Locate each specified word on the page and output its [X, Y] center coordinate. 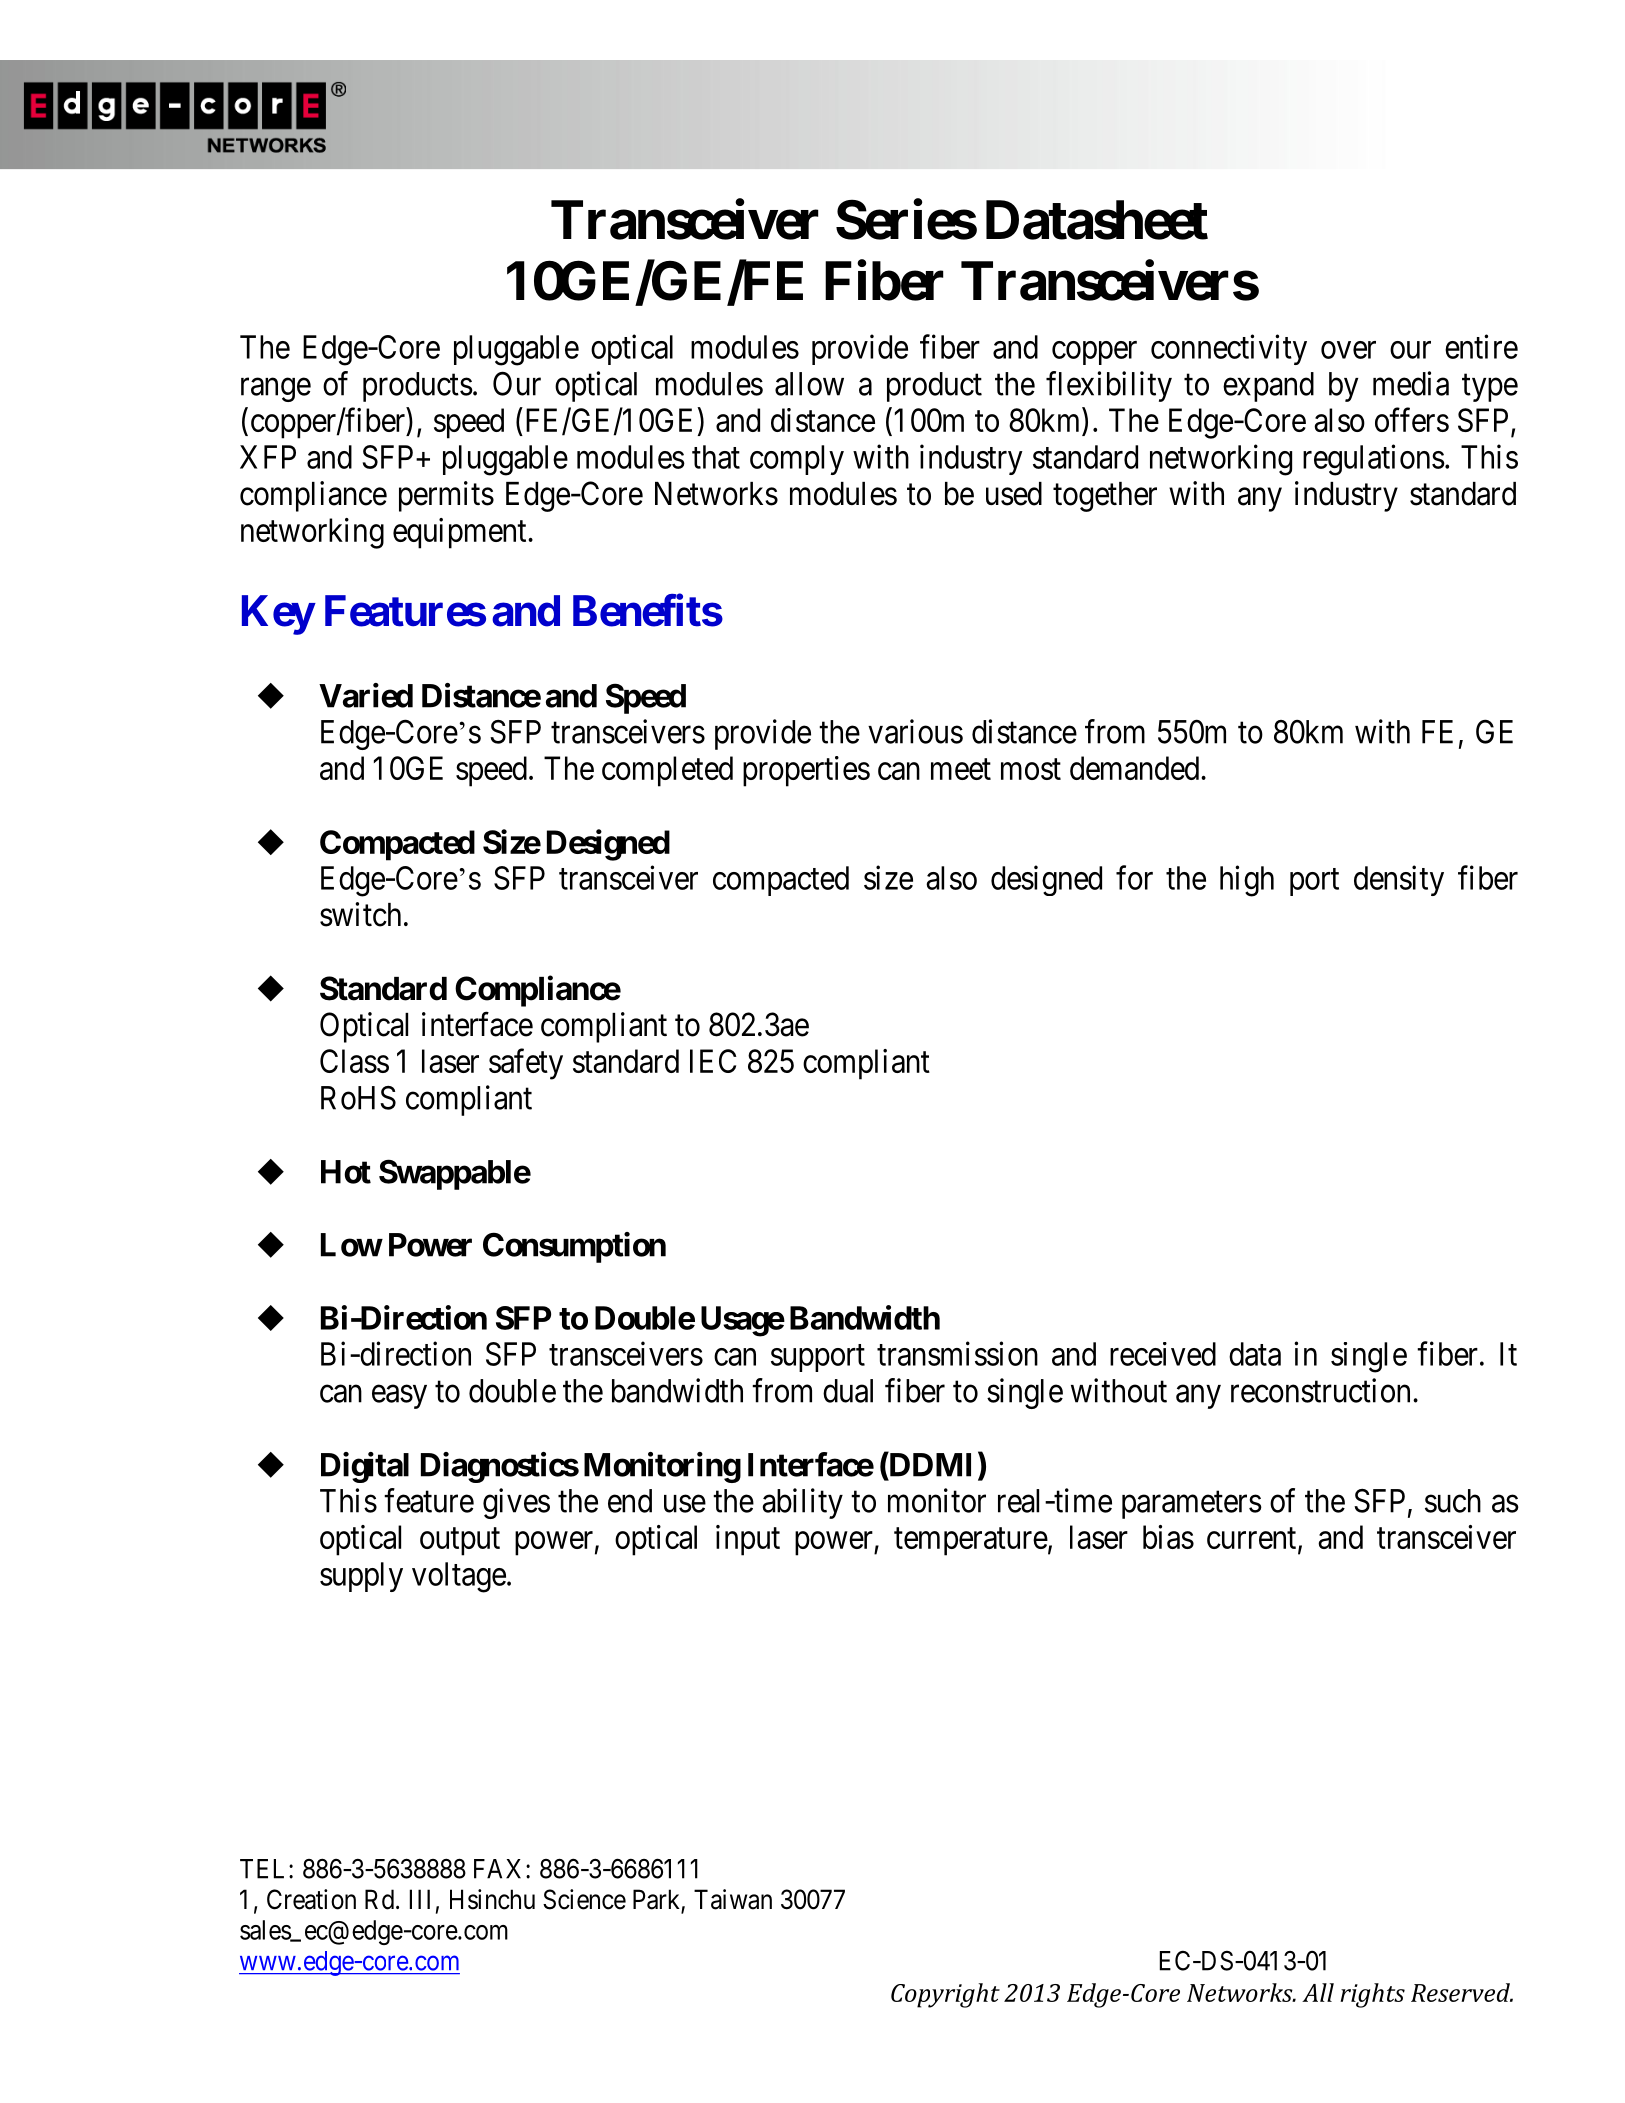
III [420, 1899]
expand [1268, 387]
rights [1372, 1995]
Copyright [945, 1995]
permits [446, 496]
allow [809, 384]
